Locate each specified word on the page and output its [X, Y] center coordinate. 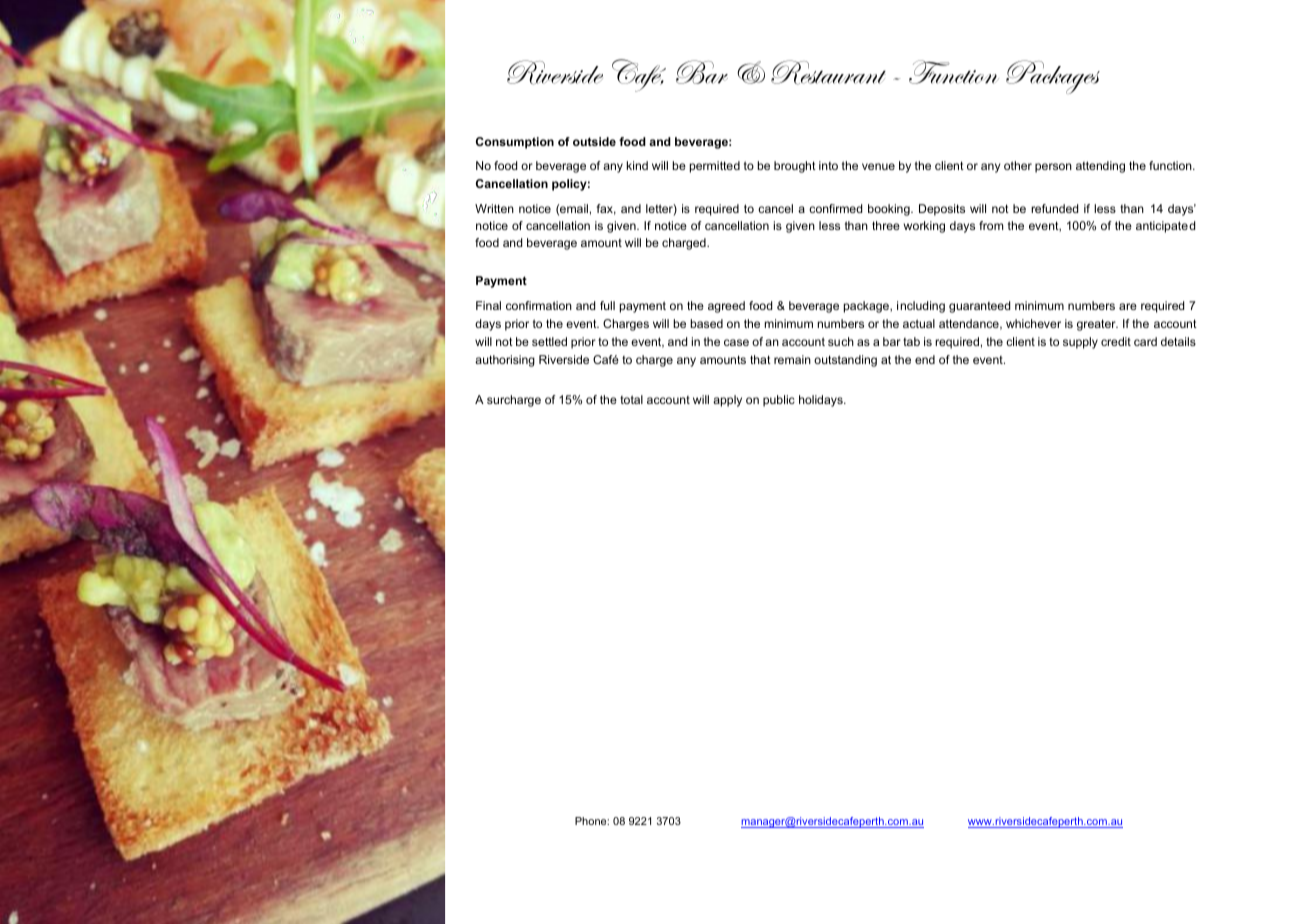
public [779, 401]
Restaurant [828, 72]
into [828, 165]
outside [594, 141]
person [1053, 168]
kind [637, 165]
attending [1100, 167]
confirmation [539, 305]
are [1128, 306]
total [631, 399]
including [921, 307]
